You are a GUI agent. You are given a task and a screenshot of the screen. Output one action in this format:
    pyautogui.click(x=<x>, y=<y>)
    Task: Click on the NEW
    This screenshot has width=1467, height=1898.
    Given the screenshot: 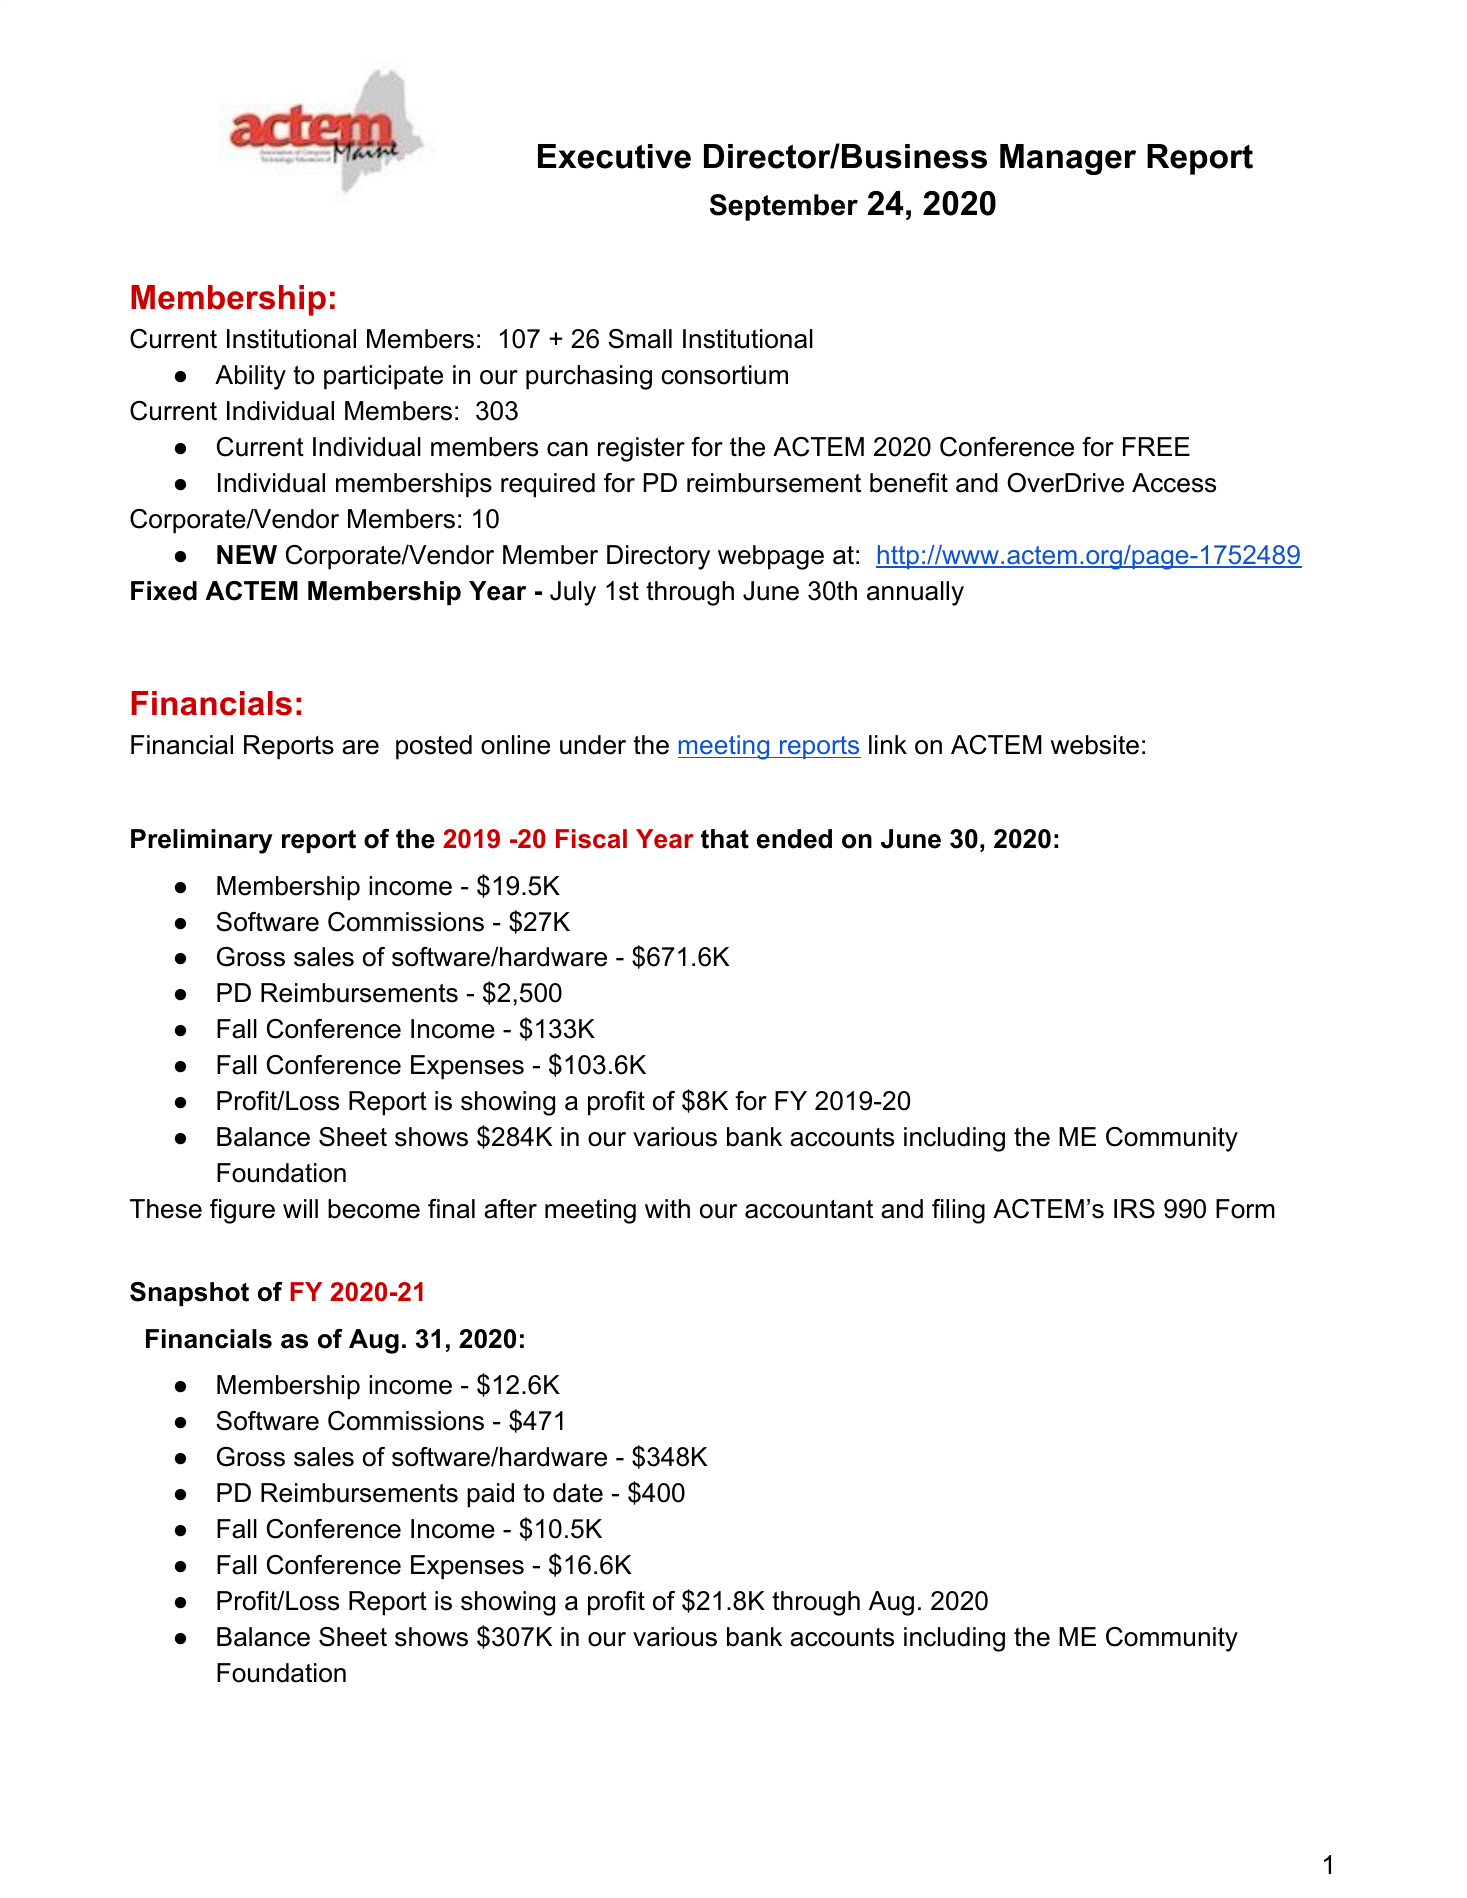 What is the action you would take?
    pyautogui.click(x=247, y=554)
